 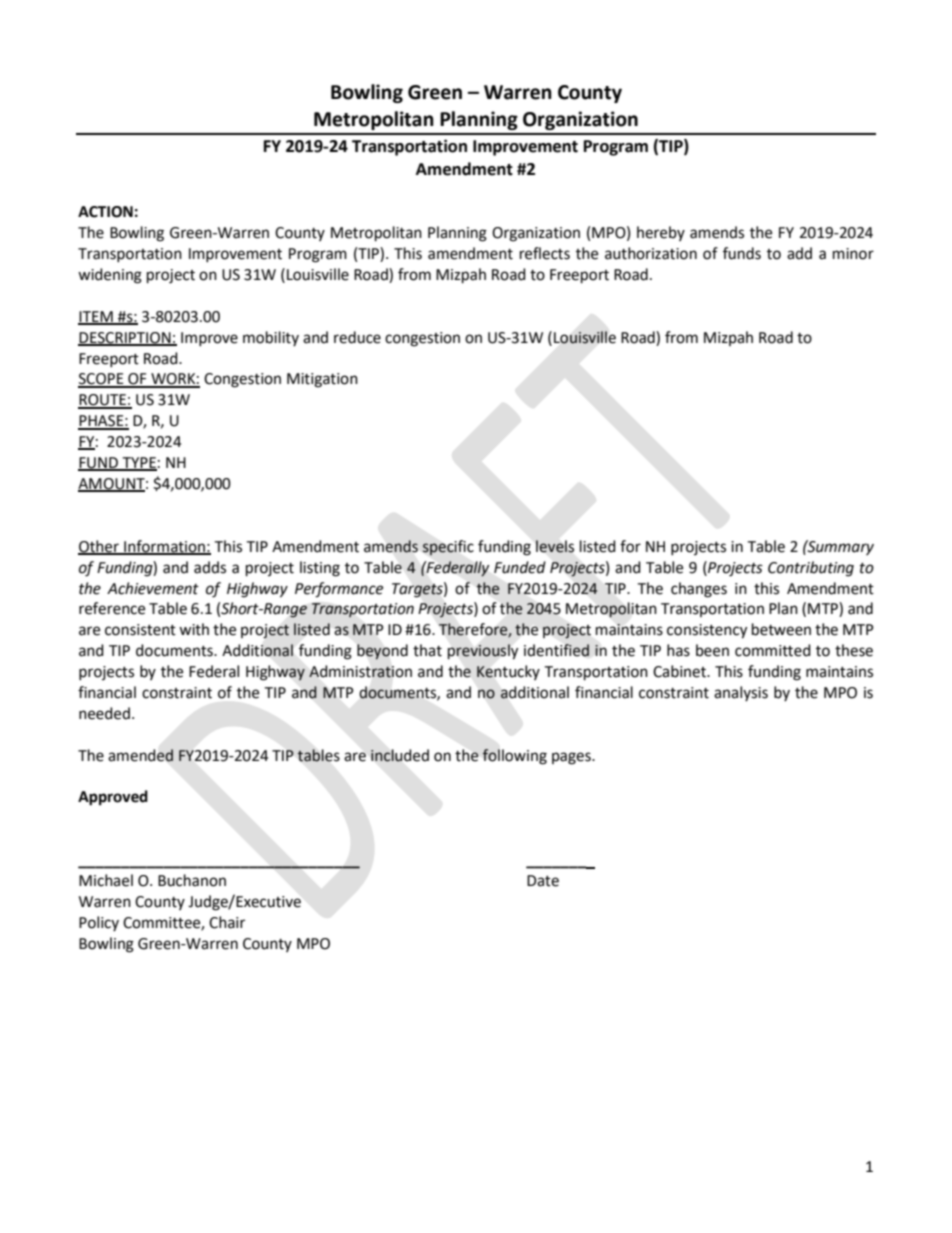 What do you see at coordinates (105, 212) in the screenshot?
I see `ACTION` at bounding box center [105, 212].
